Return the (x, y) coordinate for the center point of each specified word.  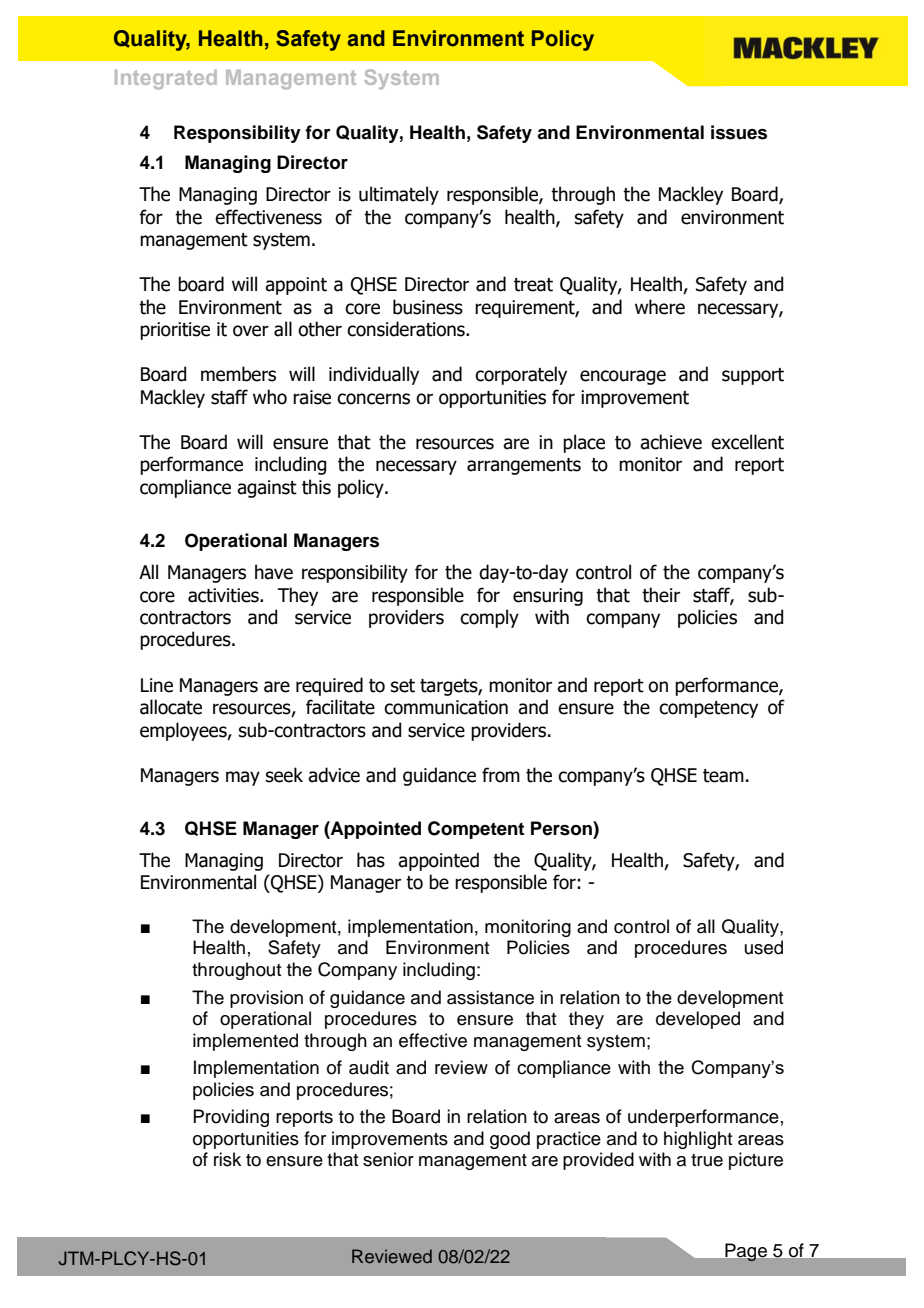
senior (388, 1159)
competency (708, 709)
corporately (521, 375)
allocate (171, 707)
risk (227, 1159)
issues (739, 132)
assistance (490, 997)
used (764, 947)
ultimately (399, 195)
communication (446, 707)
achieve (671, 442)
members (238, 374)
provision (266, 999)
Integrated (166, 80)
